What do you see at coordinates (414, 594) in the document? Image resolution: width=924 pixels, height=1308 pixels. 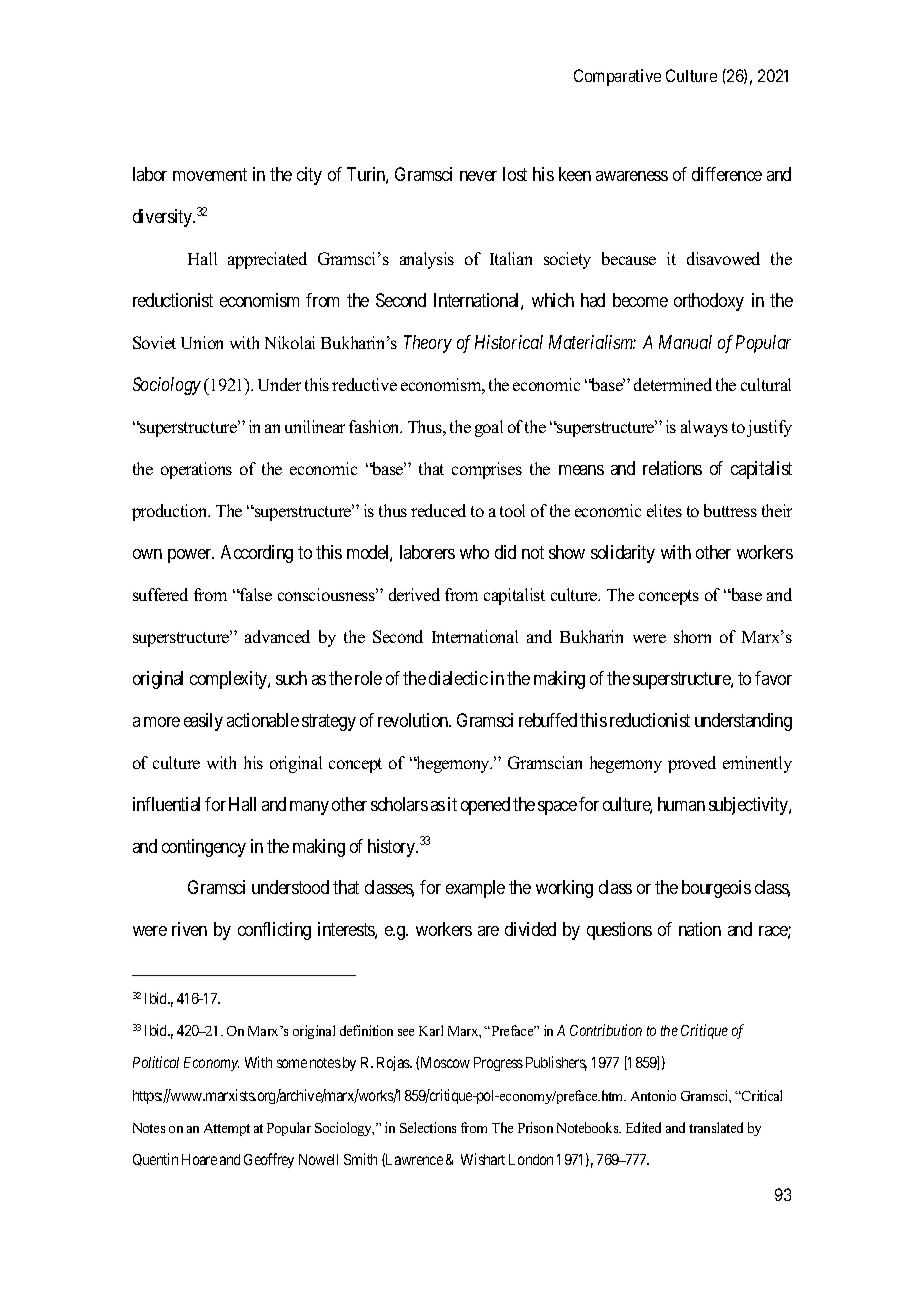 I see `derived` at bounding box center [414, 594].
